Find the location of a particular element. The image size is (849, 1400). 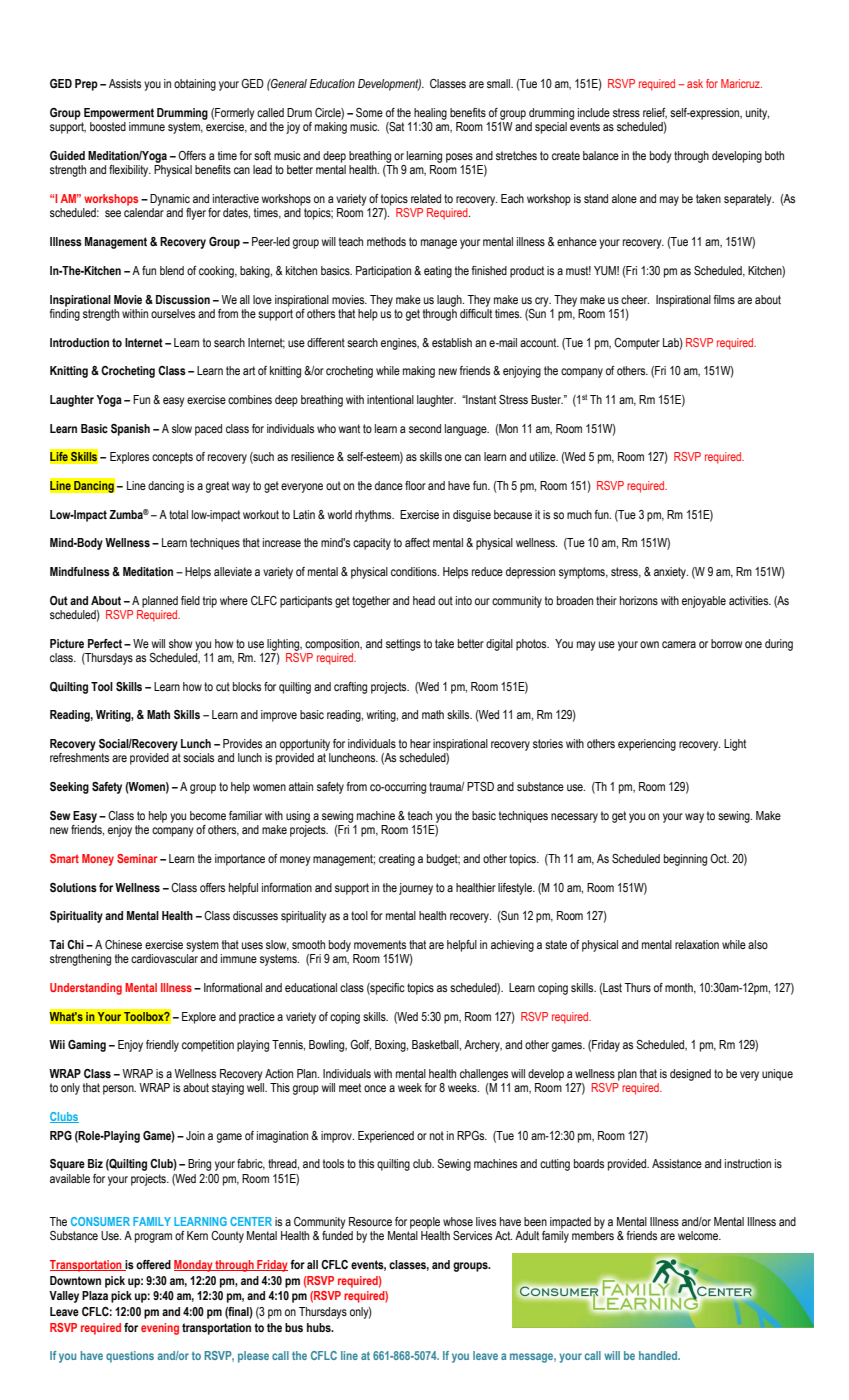

handled is located at coordinates (659, 1355).
